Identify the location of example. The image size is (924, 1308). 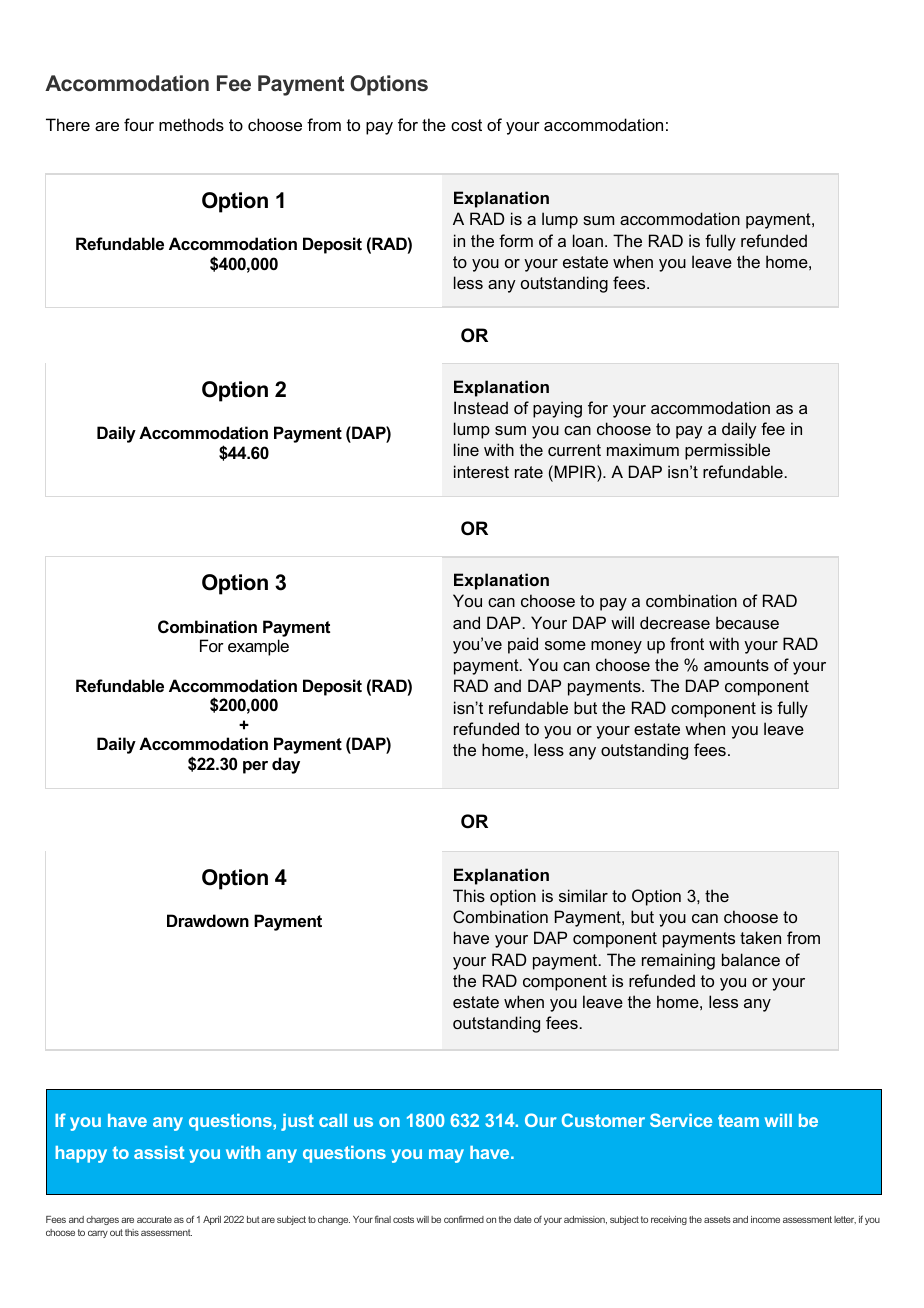
(258, 647).
